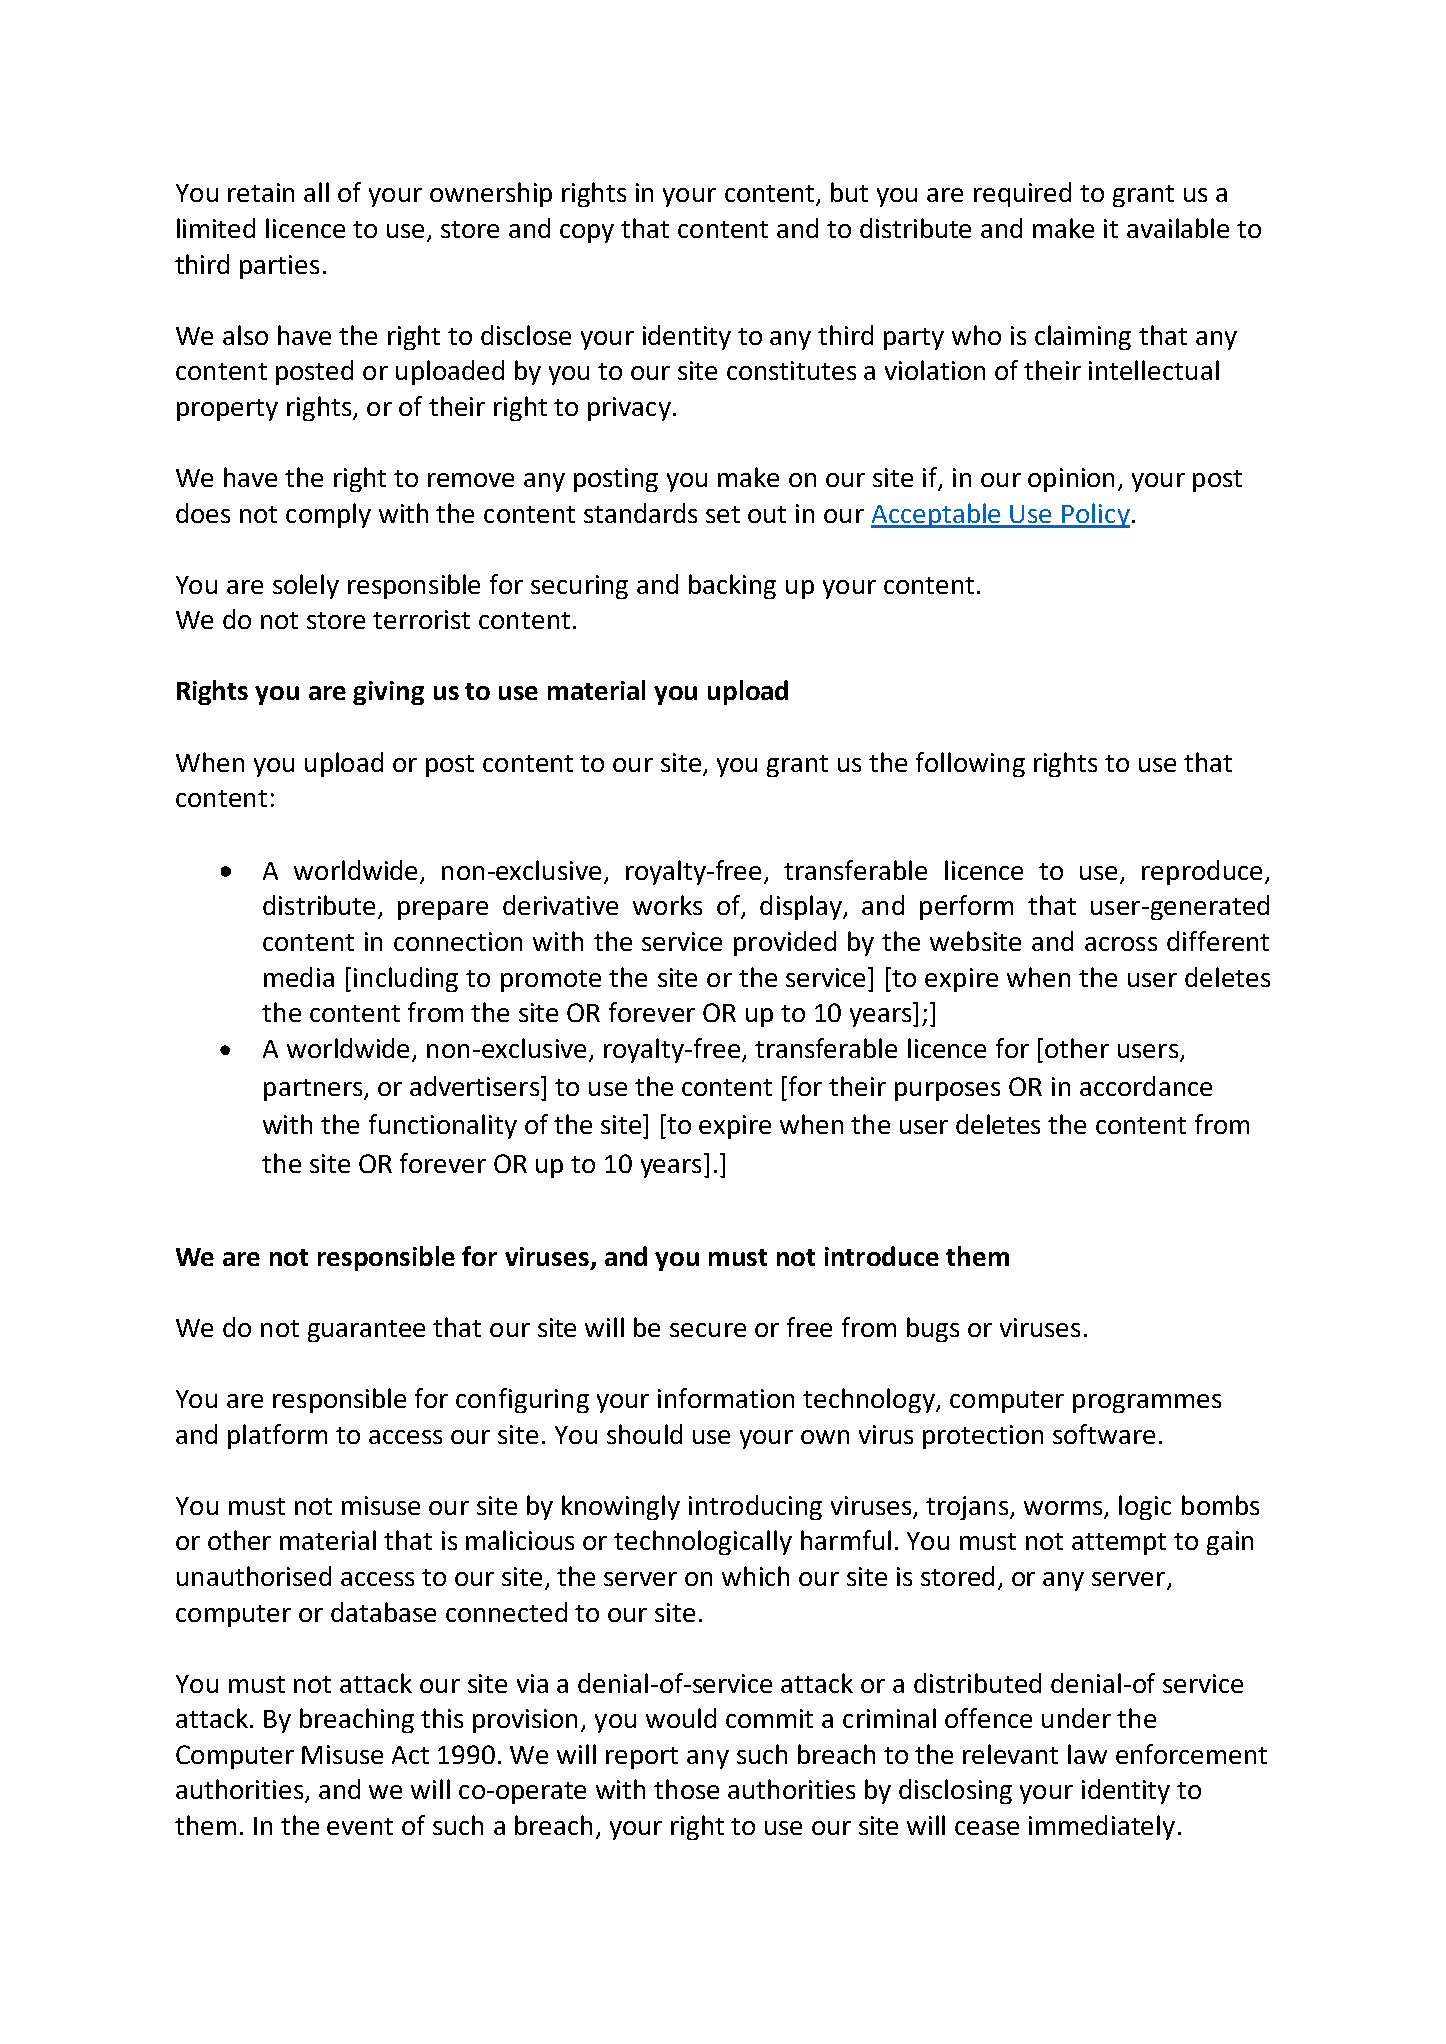 Image resolution: width=1446 pixels, height=2044 pixels. I want to click on solely, so click(306, 586).
